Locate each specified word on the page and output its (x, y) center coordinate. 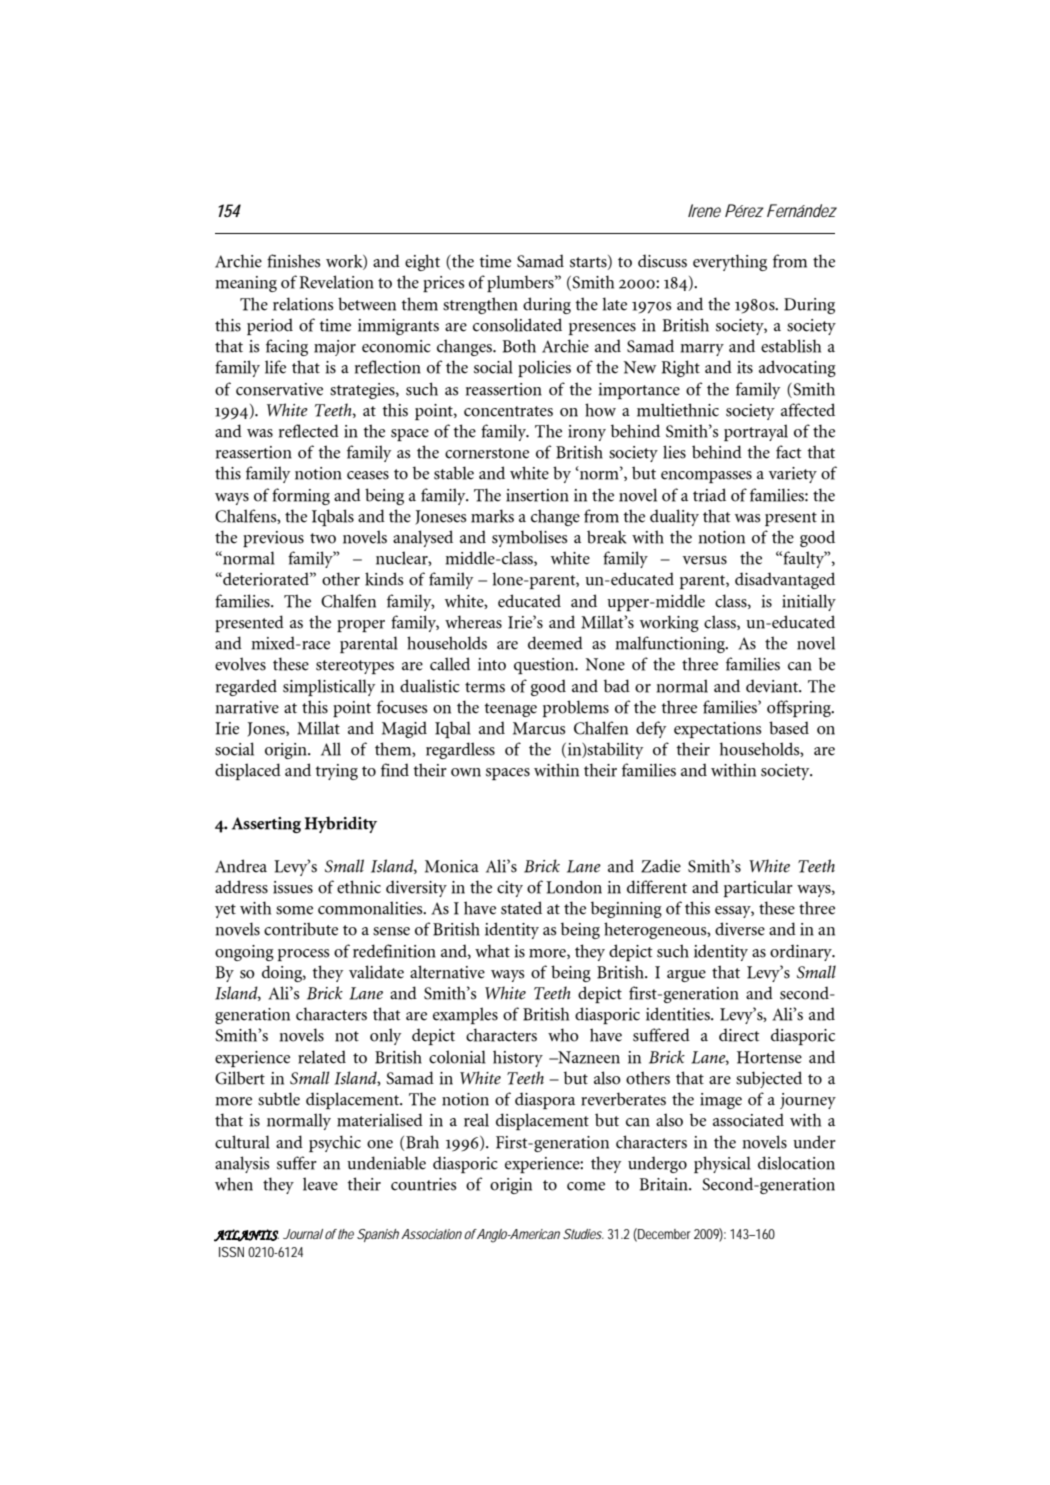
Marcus (539, 728)
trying (336, 772)
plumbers (521, 283)
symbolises (529, 538)
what (492, 951)
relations (303, 304)
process (303, 955)
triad (709, 495)
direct (739, 1035)
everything (730, 262)
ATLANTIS (246, 1235)
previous (273, 539)
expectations (717, 730)
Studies (582, 1234)
